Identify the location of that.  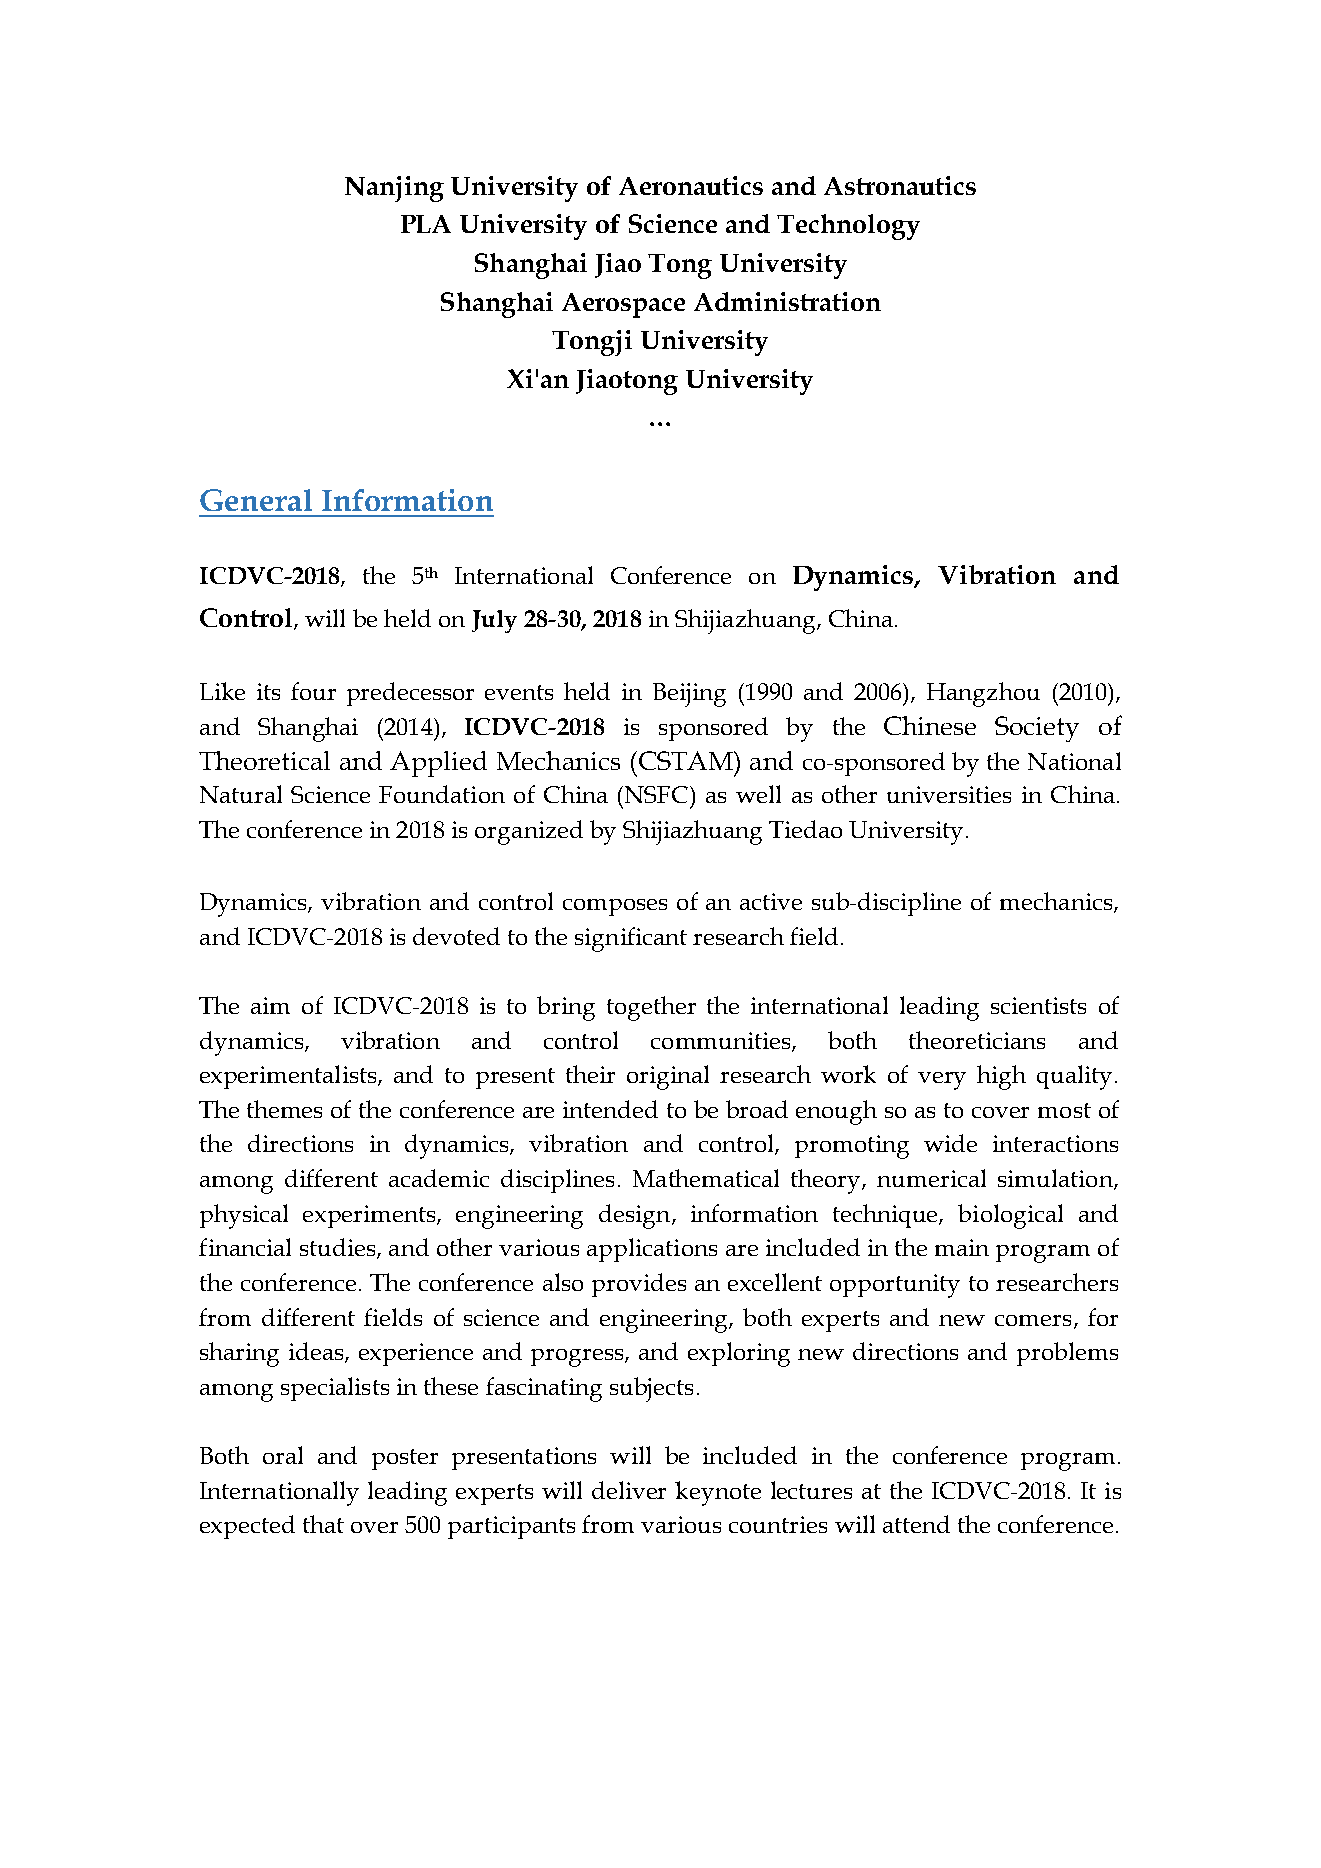
(323, 1524).
